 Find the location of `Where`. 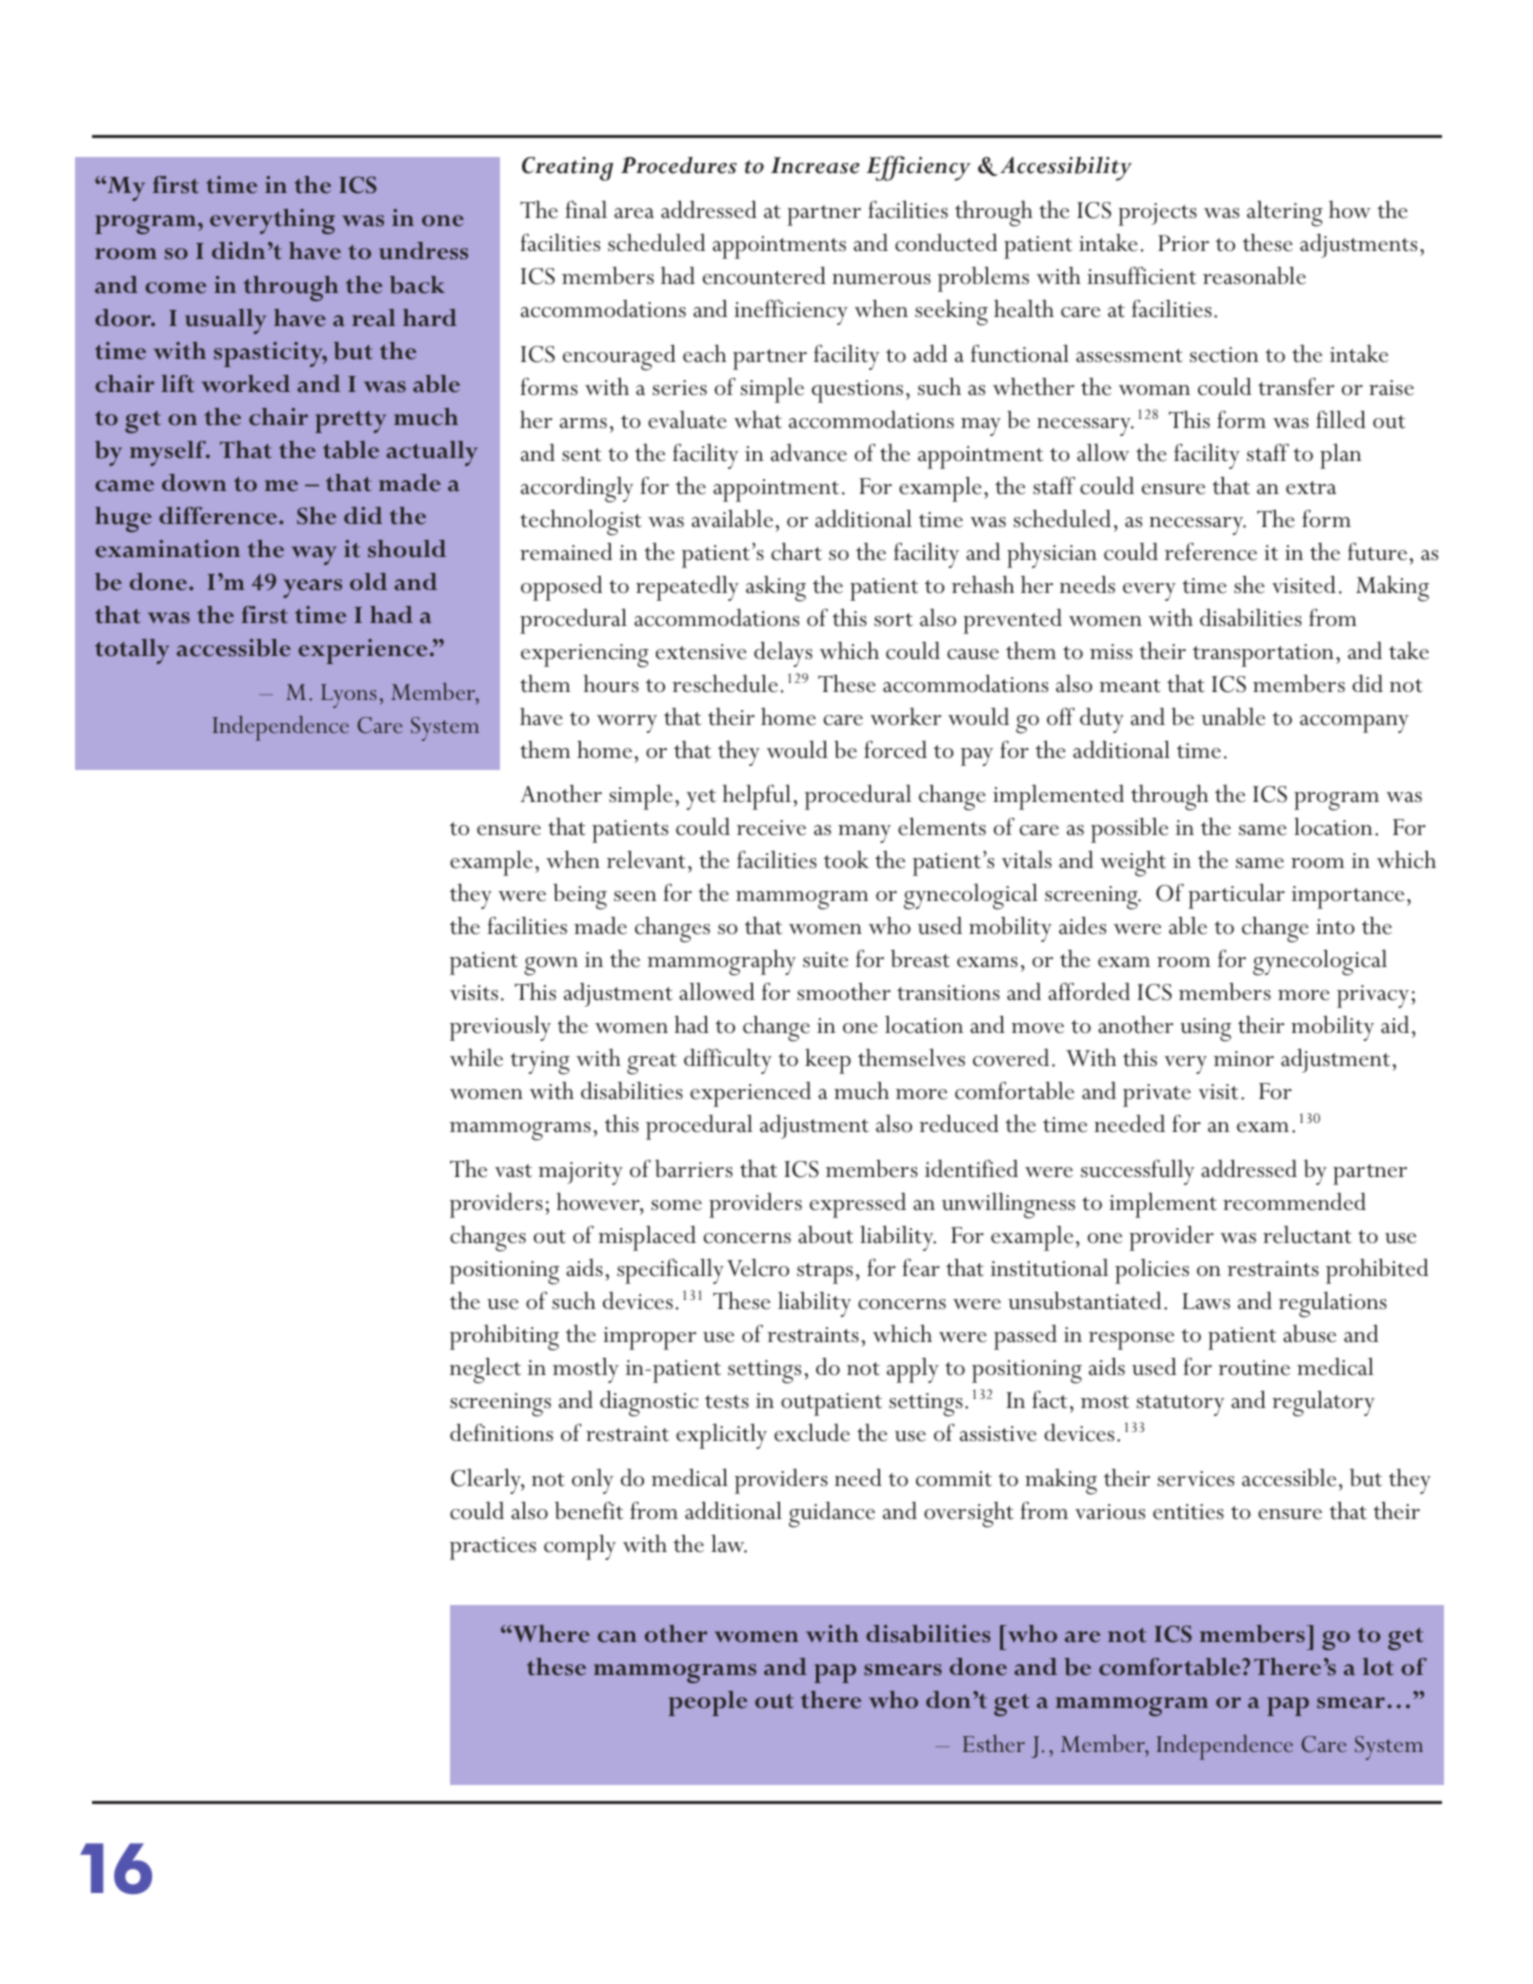

Where is located at coordinates (550, 1634).
